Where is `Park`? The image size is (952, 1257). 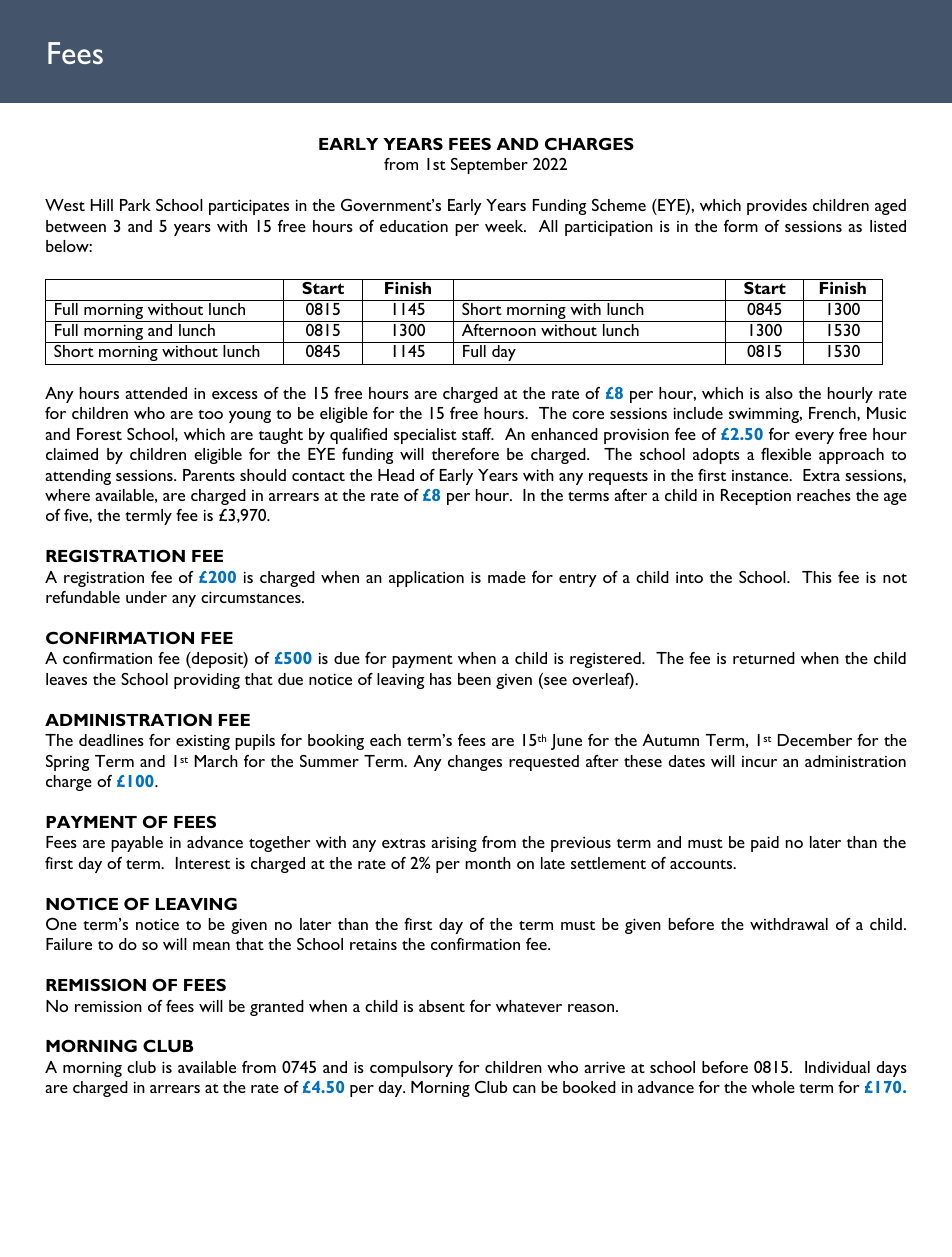 Park is located at coordinates (135, 205).
